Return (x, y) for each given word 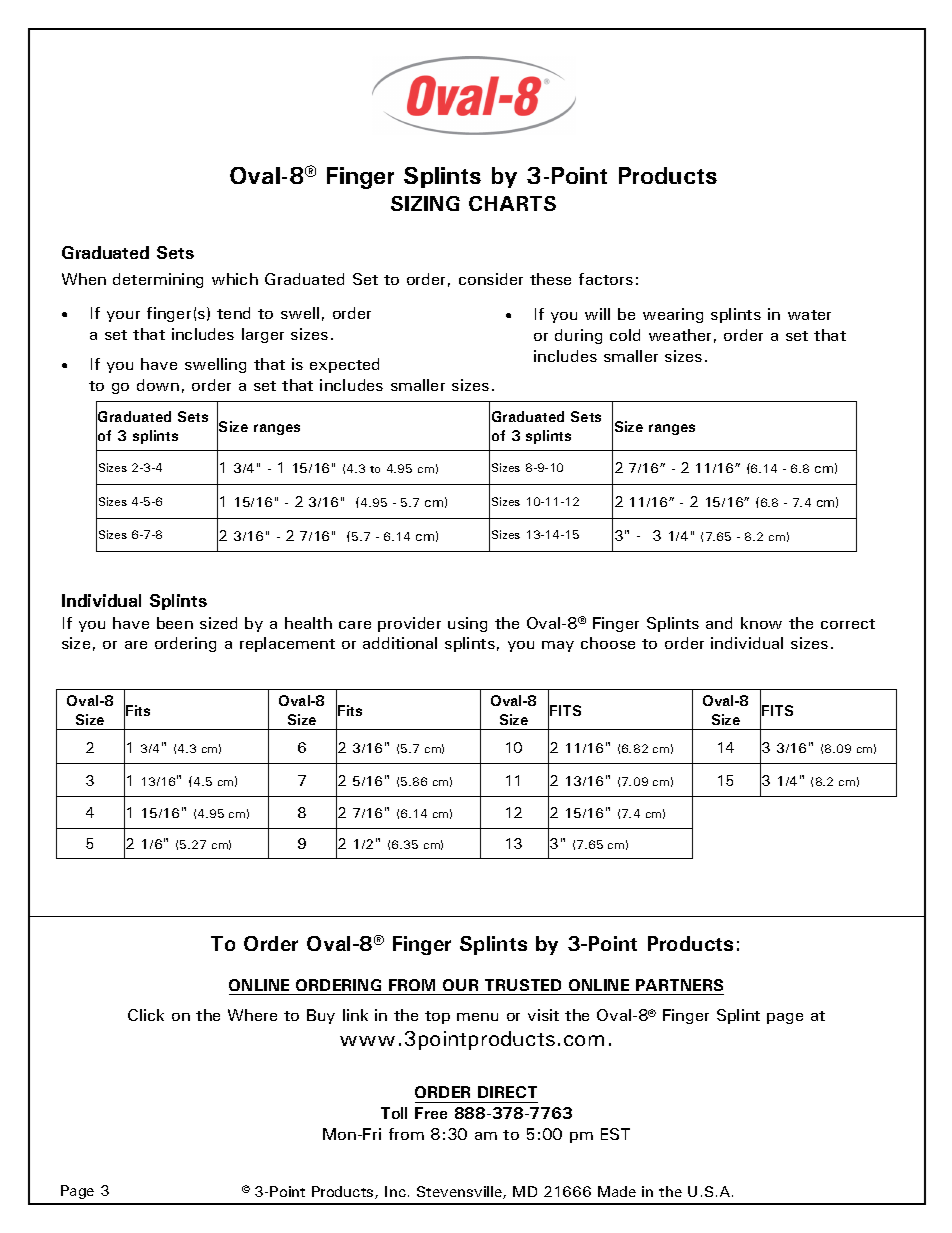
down (158, 385)
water (809, 315)
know (761, 623)
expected (344, 365)
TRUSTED (523, 985)
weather (680, 335)
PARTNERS (679, 985)
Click (146, 1015)
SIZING (425, 203)
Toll (394, 1113)
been (175, 623)
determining (158, 280)
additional (400, 643)
